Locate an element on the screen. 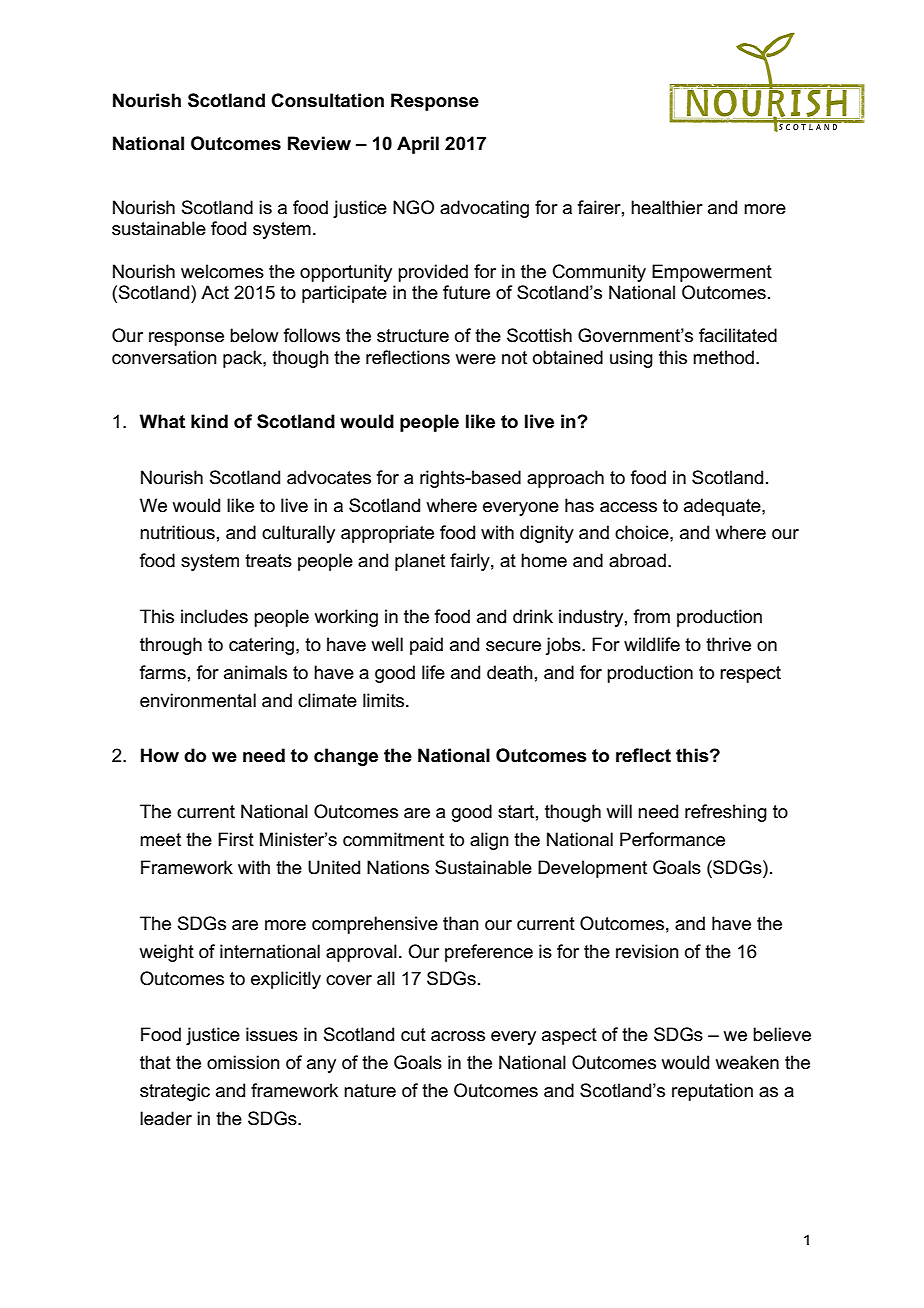 The width and height of the screenshot is (924, 1308). dignity is located at coordinates (547, 534).
